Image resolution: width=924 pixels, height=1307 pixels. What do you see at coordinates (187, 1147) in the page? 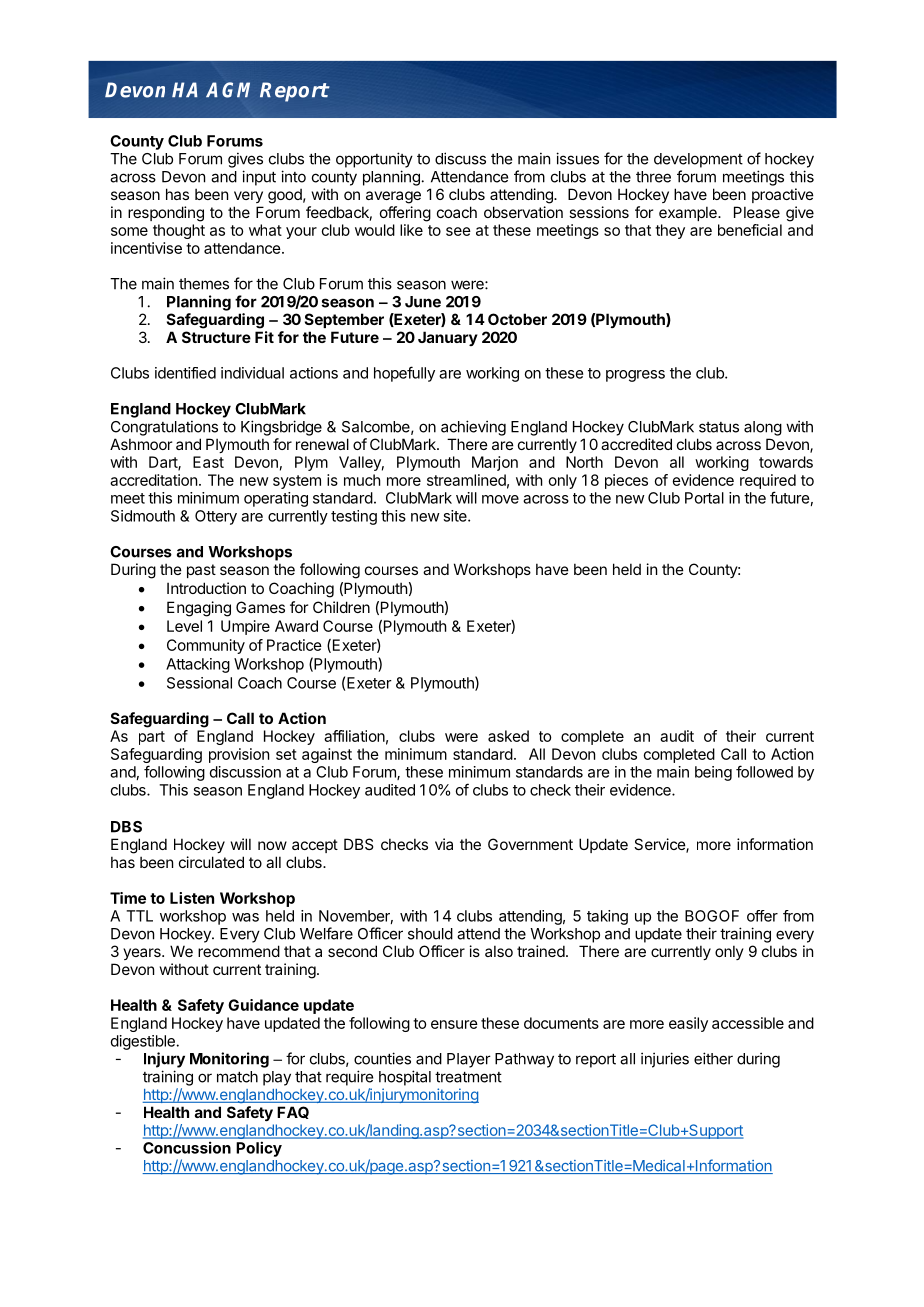
I see `Concussion` at bounding box center [187, 1147].
